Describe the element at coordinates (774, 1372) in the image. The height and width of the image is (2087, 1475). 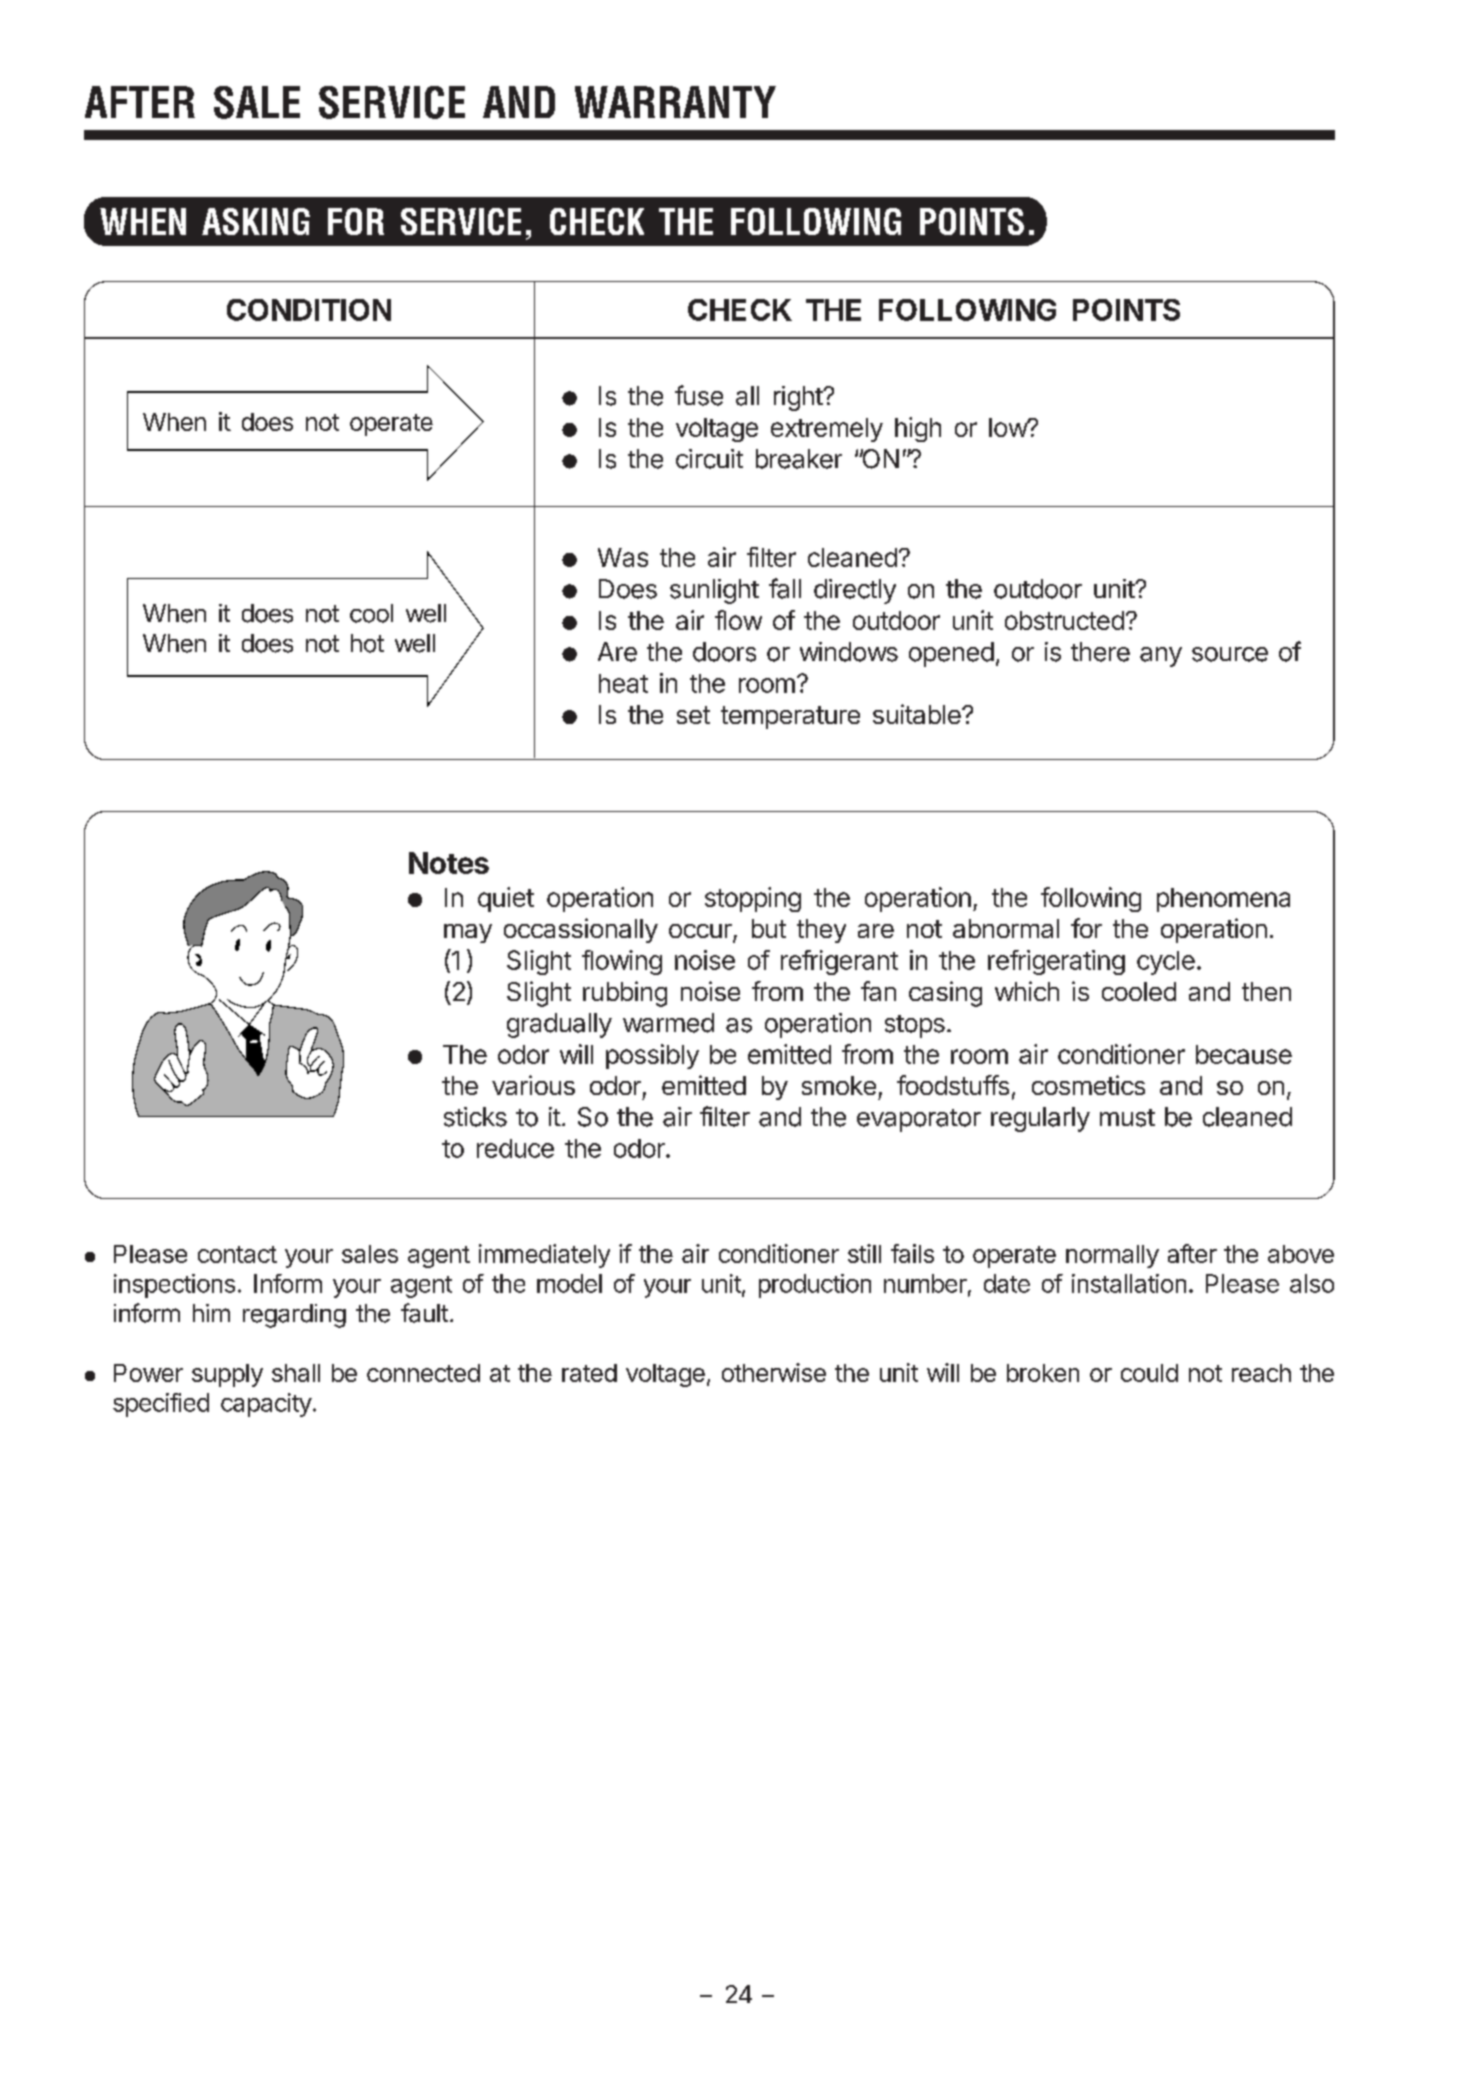
I see `otherwise` at that location.
